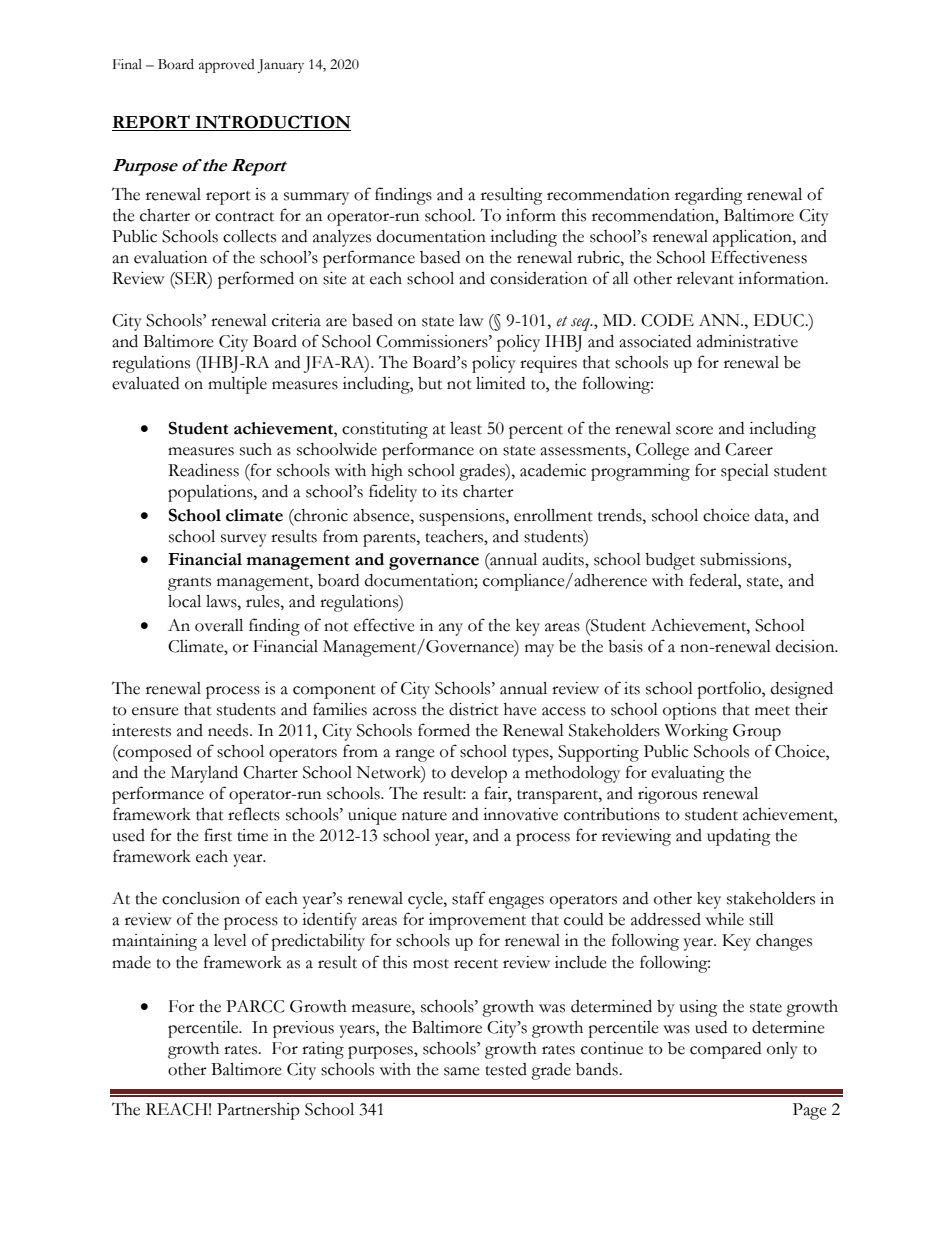 The height and width of the document is (1233, 952). Describe the element at coordinates (670, 561) in the document. I see `budget` at that location.
